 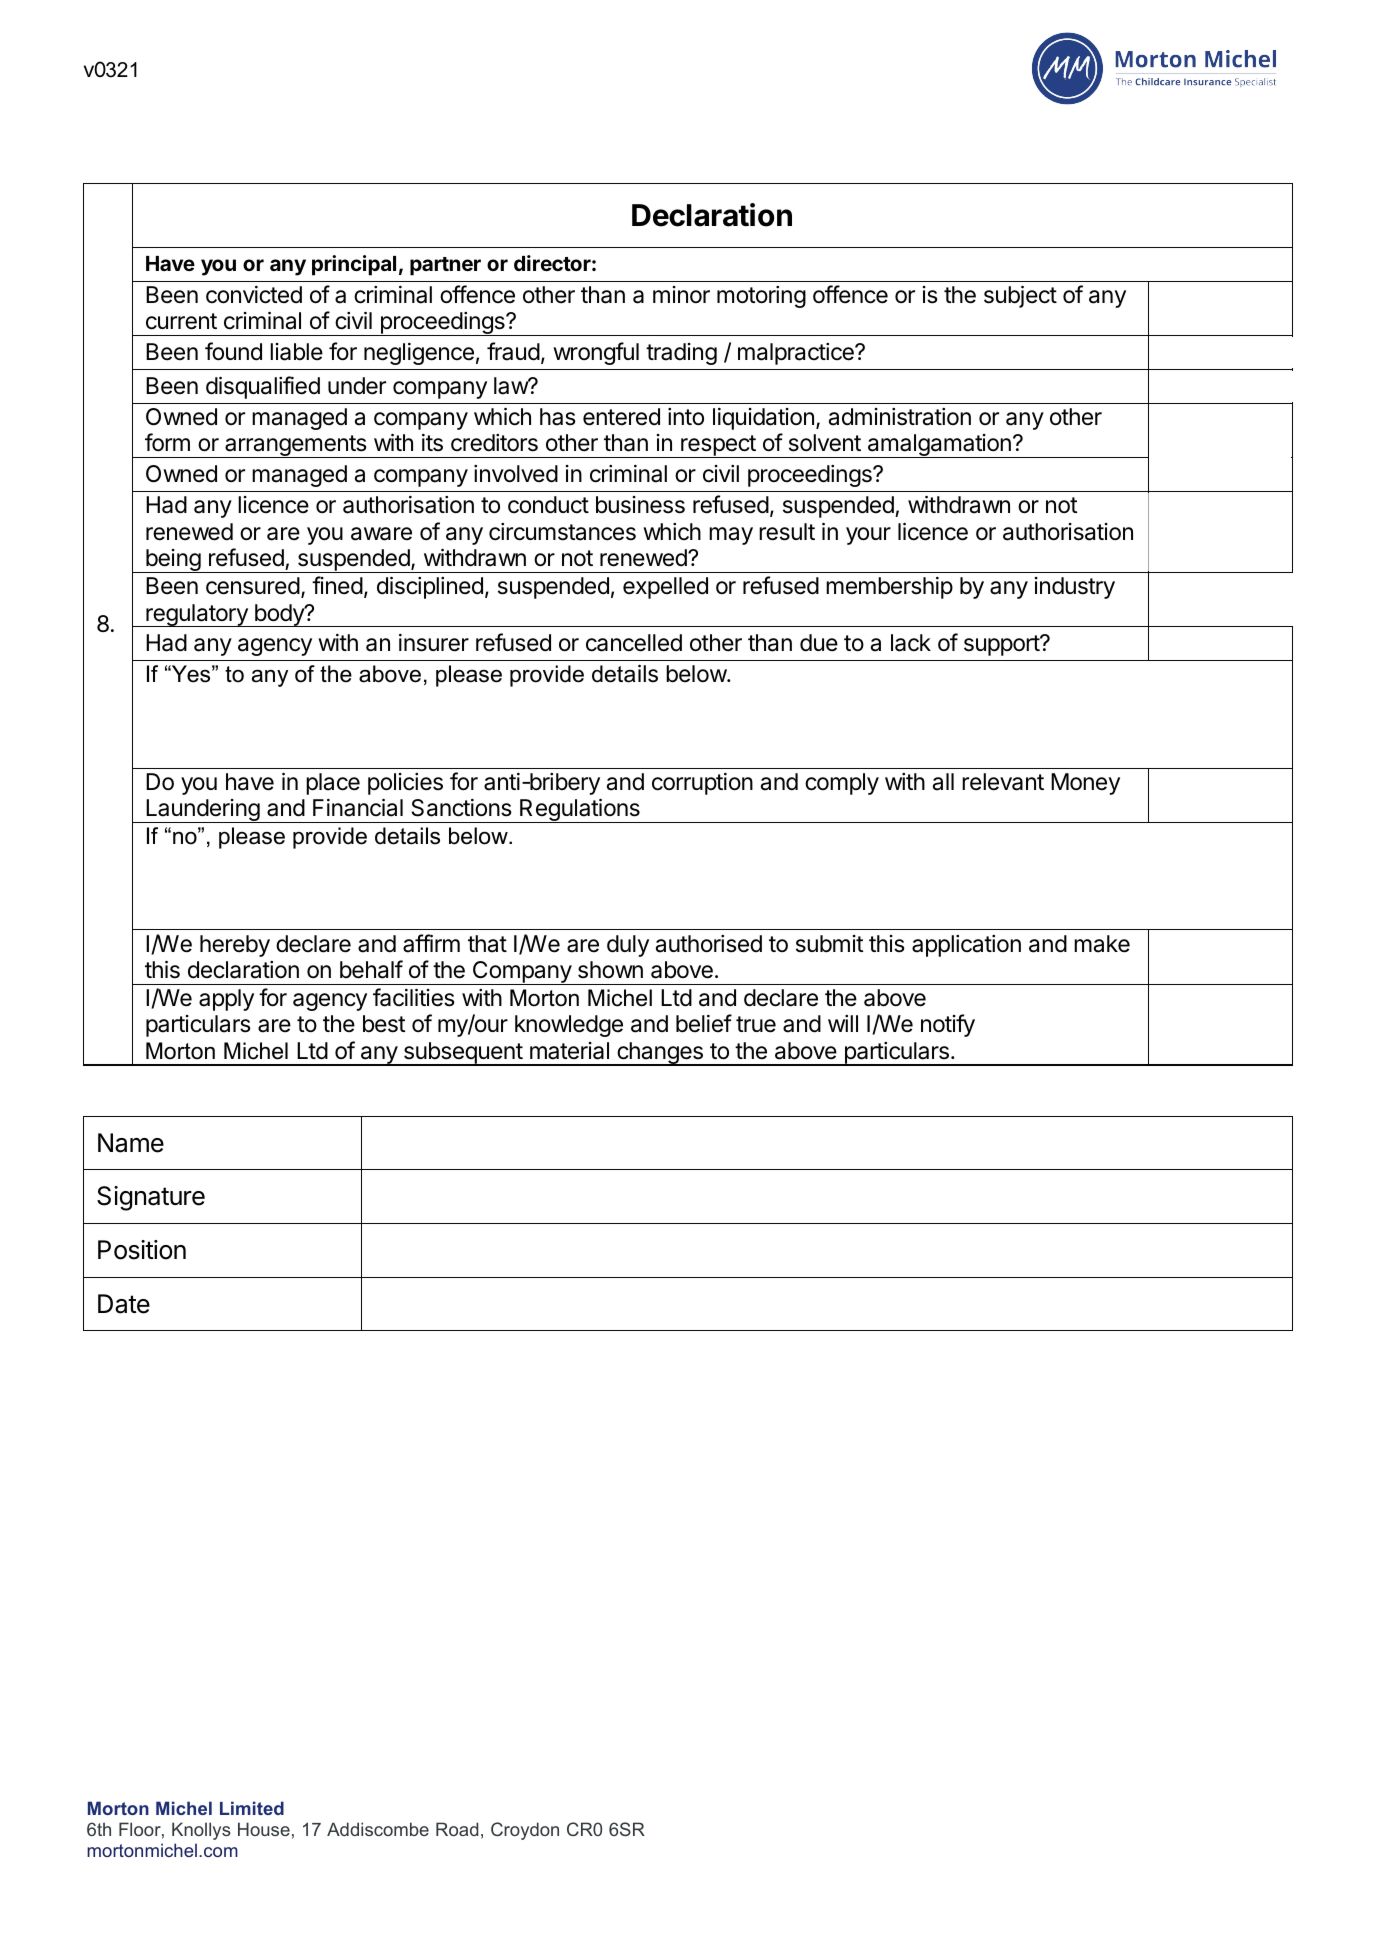 What do you see at coordinates (252, 1808) in the screenshot?
I see `Limited` at bounding box center [252, 1808].
